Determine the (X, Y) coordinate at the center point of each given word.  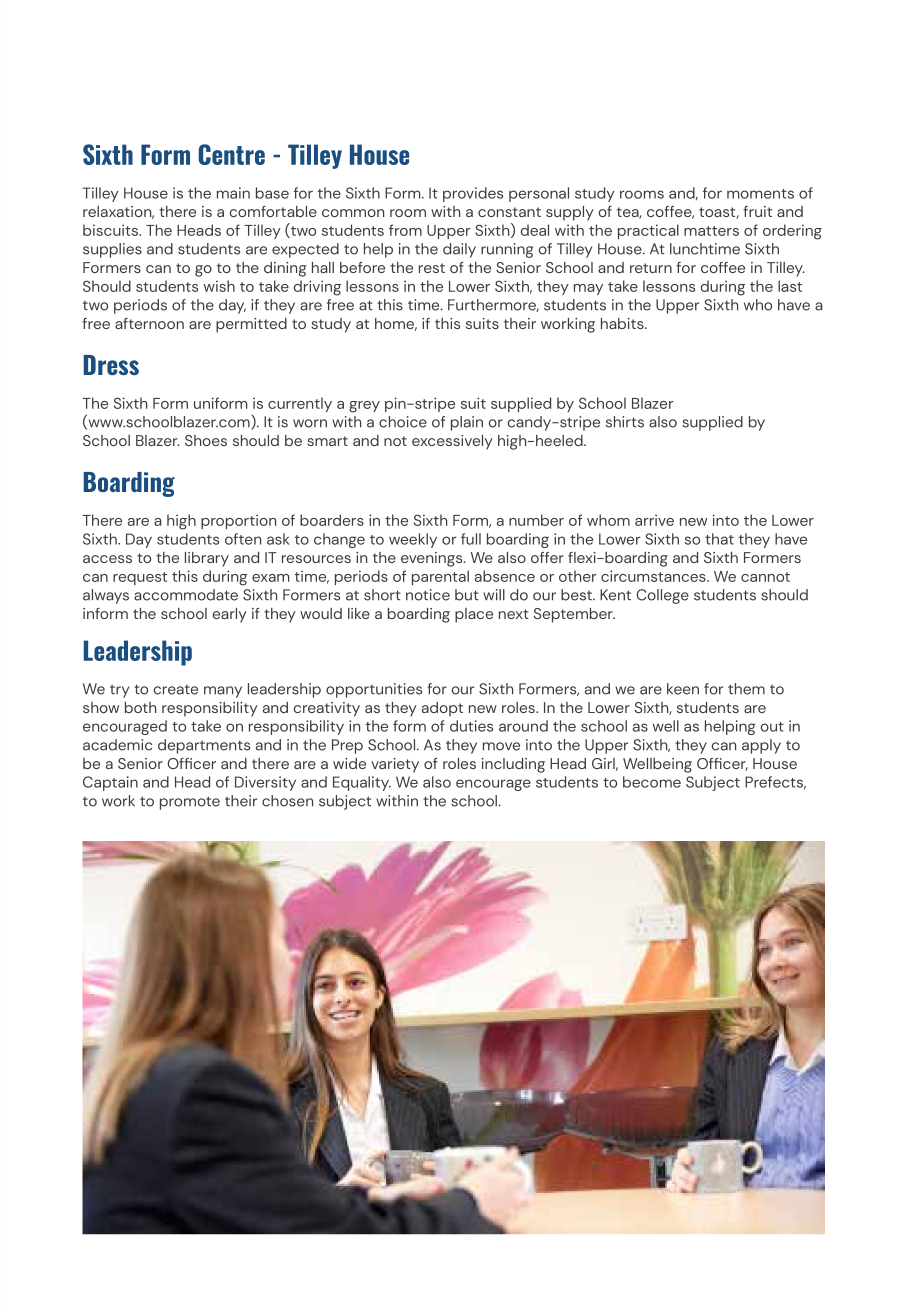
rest (432, 268)
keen (683, 689)
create (176, 690)
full (471, 539)
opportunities (374, 690)
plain (467, 423)
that (719, 539)
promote (190, 803)
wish (219, 286)
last (790, 286)
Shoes (206, 440)
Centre (231, 154)
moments (760, 194)
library (207, 559)
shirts (625, 422)
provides (473, 194)
